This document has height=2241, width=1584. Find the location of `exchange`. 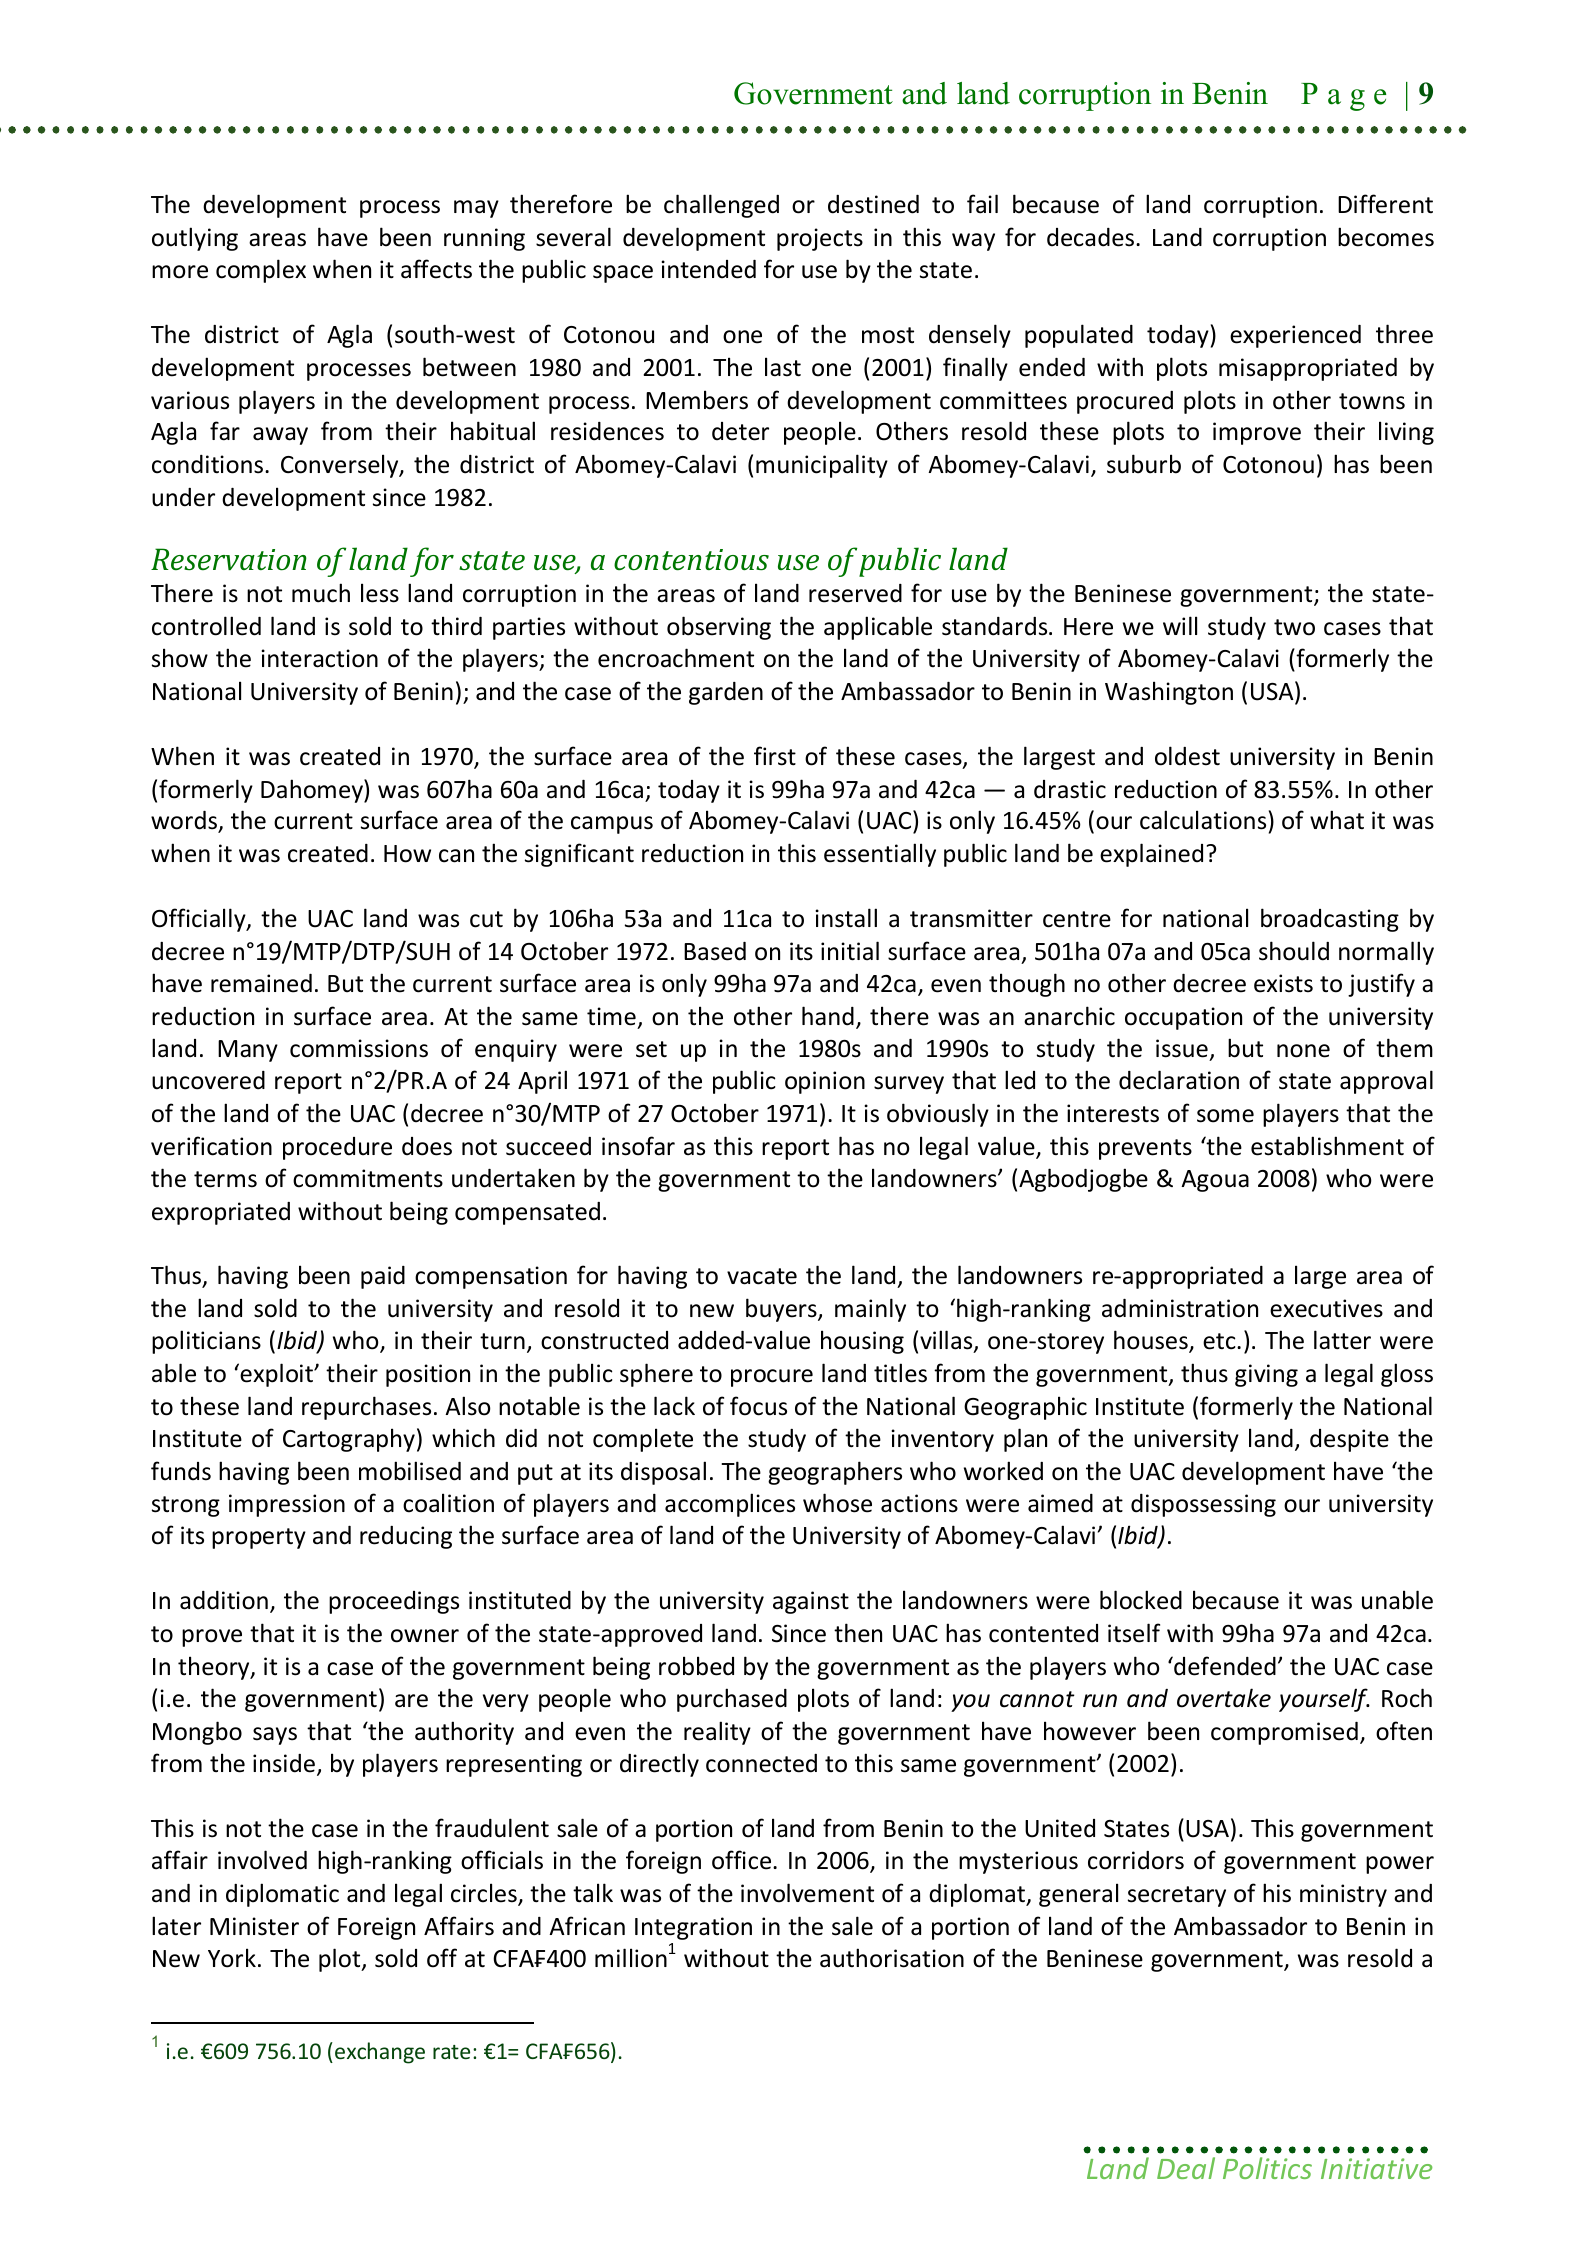

exchange is located at coordinates (380, 2053).
